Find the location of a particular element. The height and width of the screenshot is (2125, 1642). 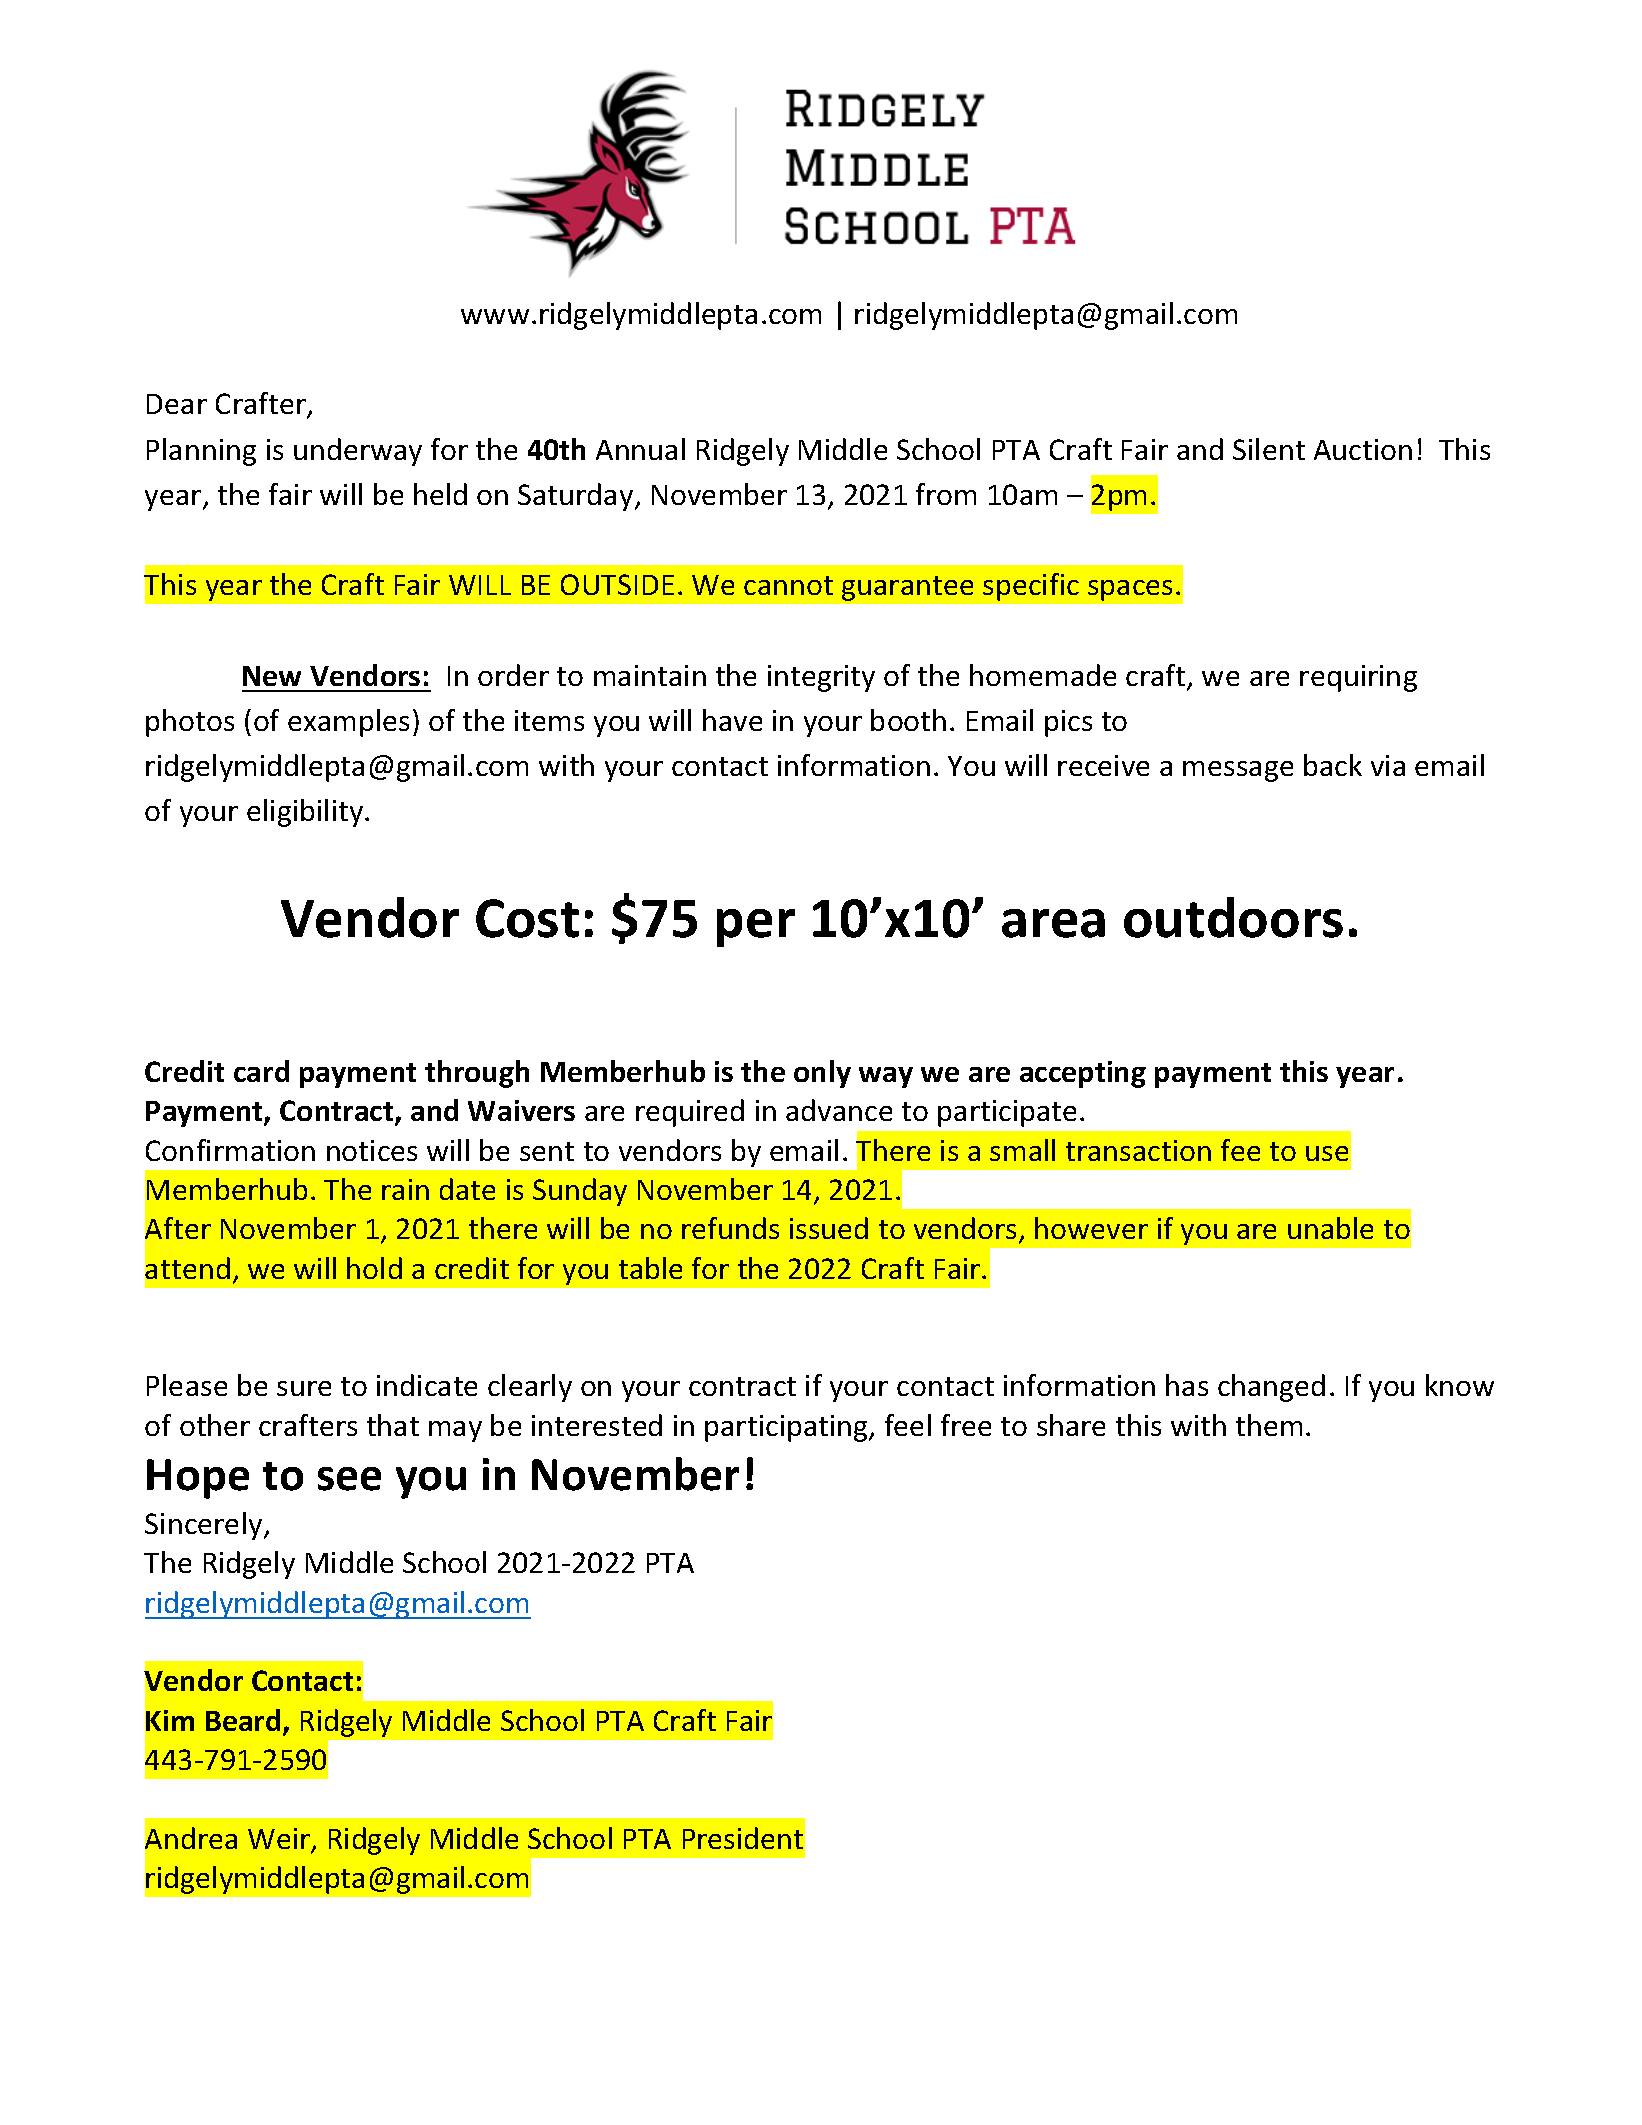

integrity is located at coordinates (821, 678).
